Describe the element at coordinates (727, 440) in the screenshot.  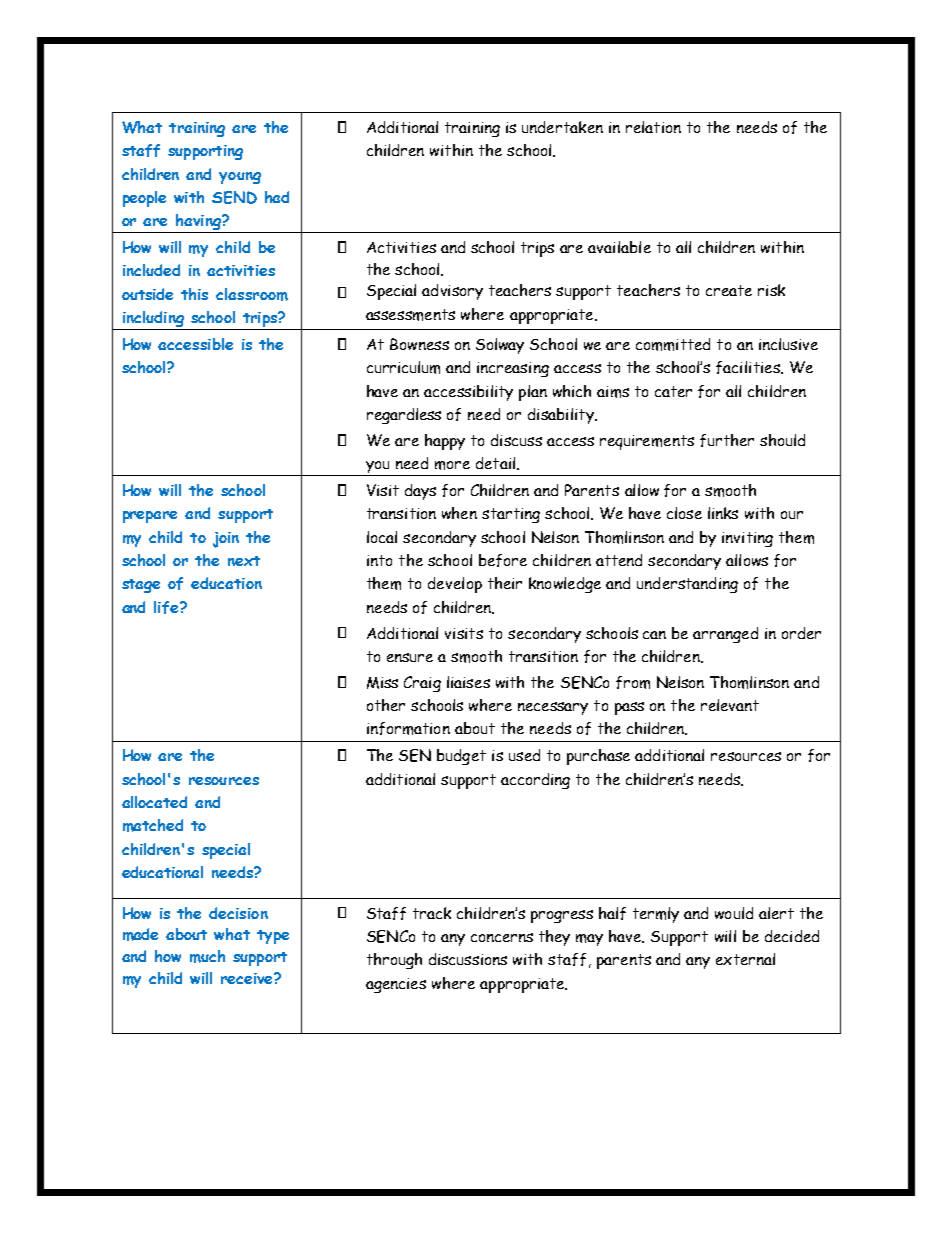
I see `further` at that location.
